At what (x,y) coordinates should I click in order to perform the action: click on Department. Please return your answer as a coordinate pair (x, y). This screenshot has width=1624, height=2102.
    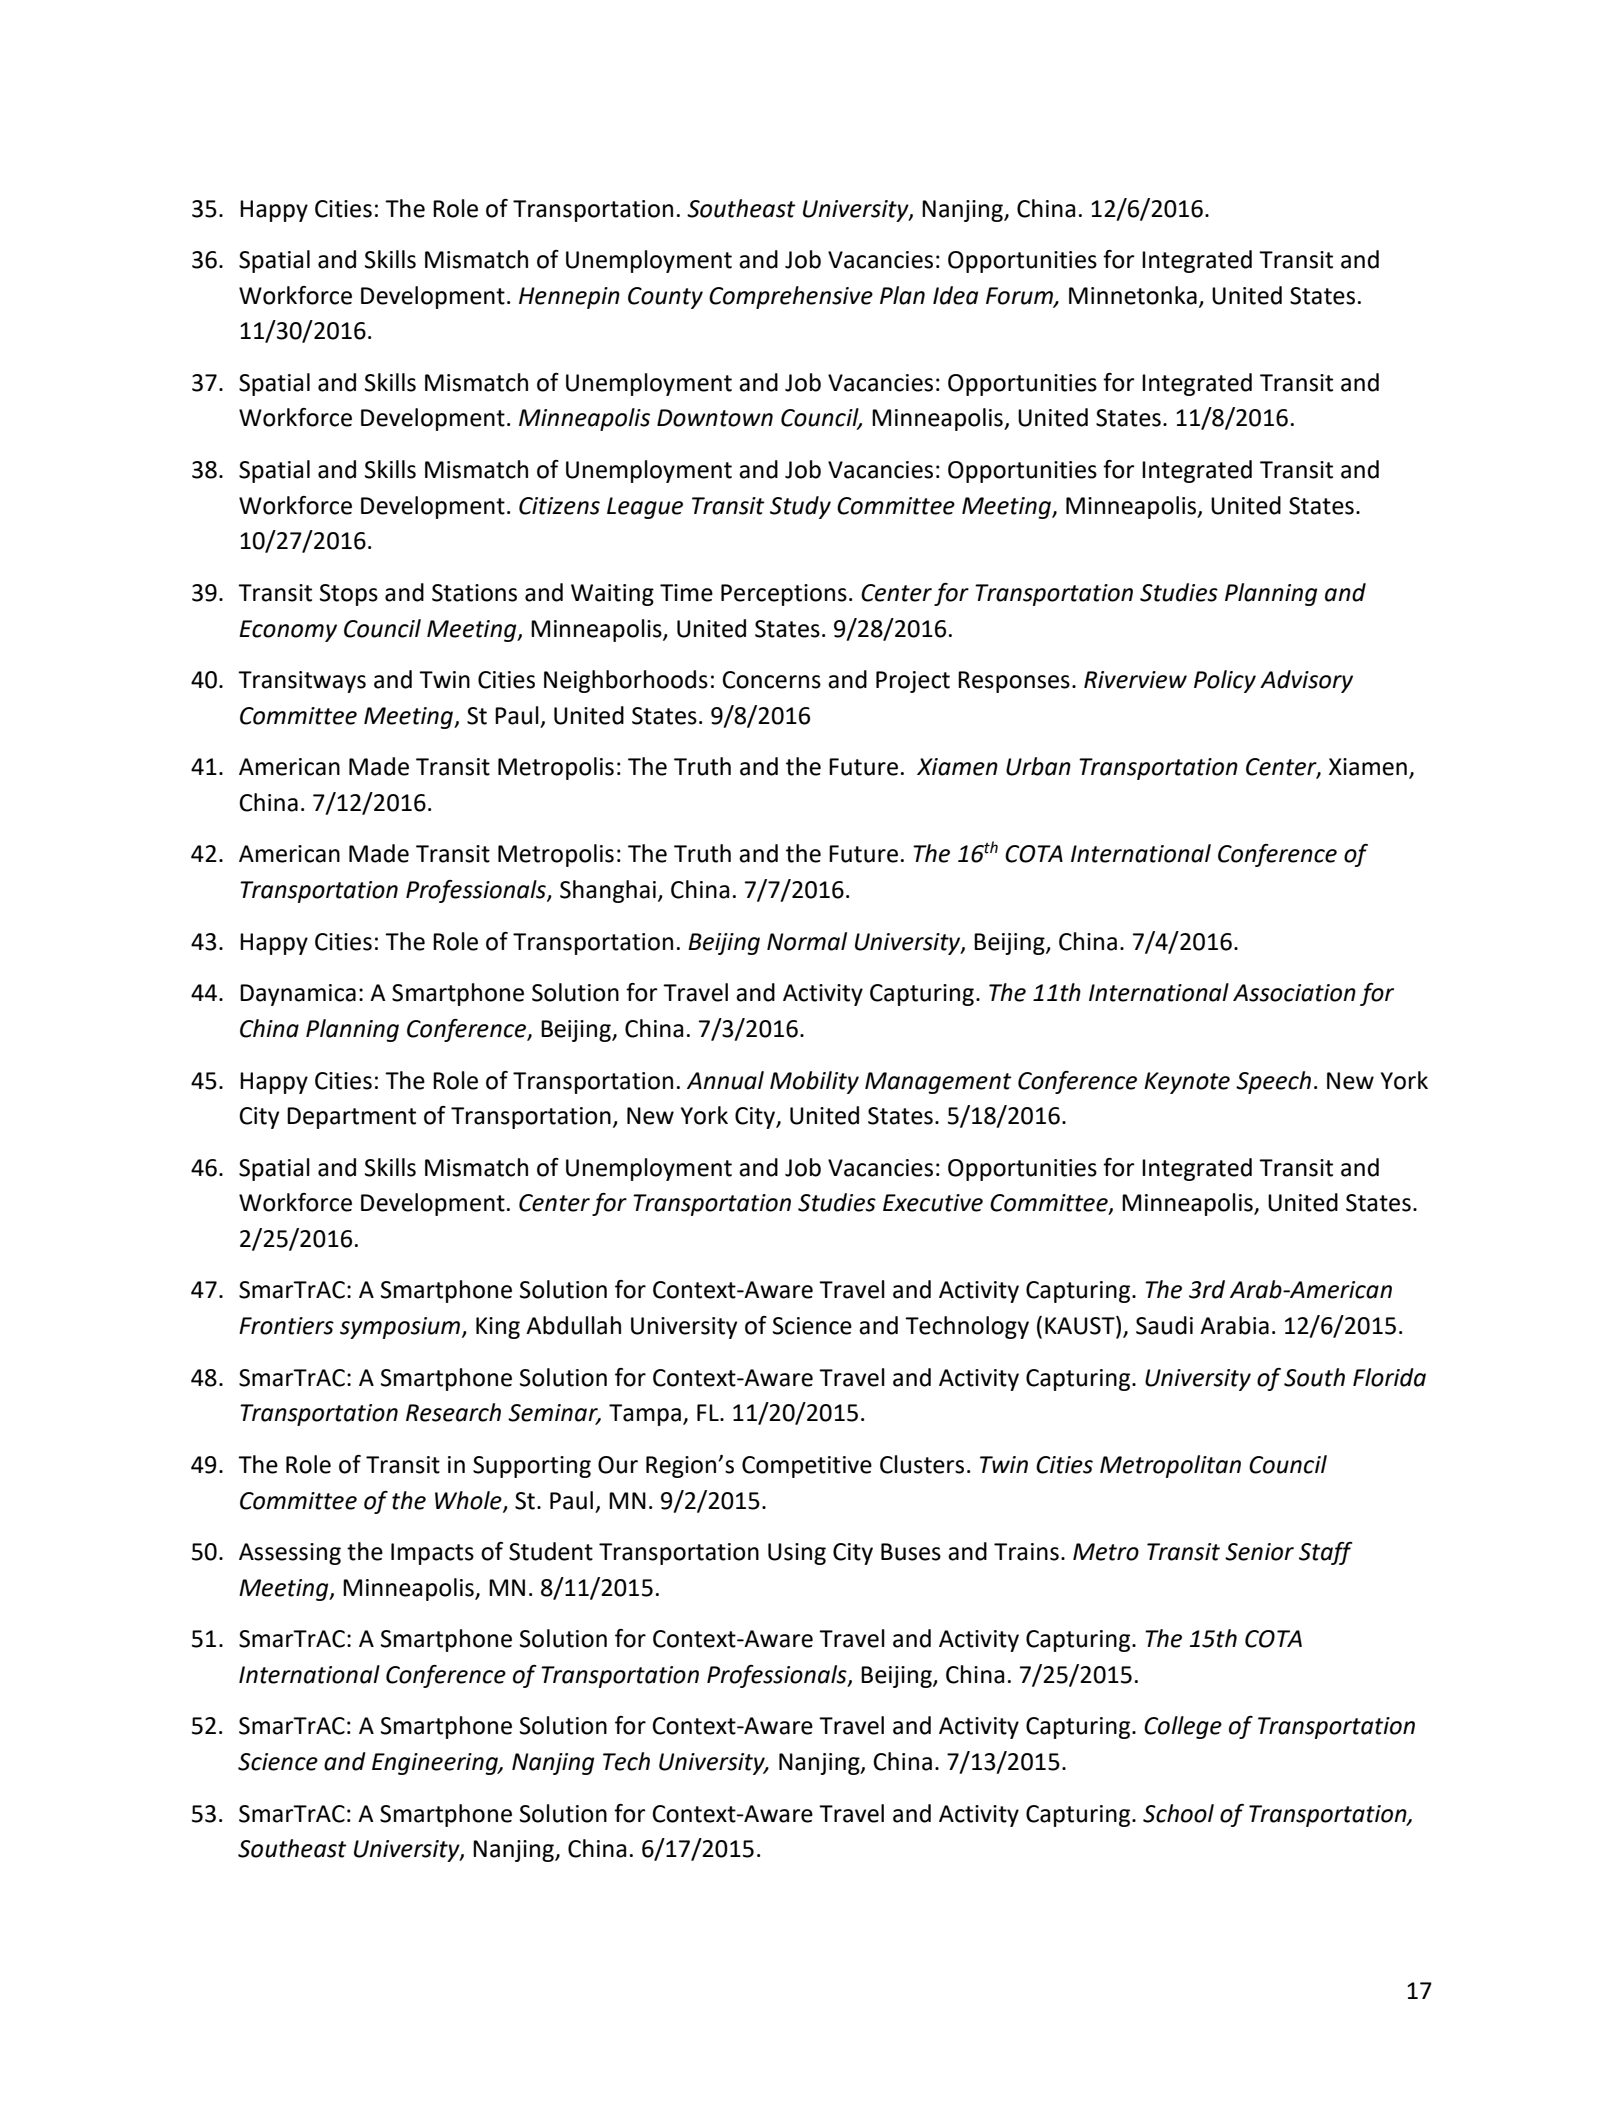
    Looking at the image, I should click on (351, 1118).
